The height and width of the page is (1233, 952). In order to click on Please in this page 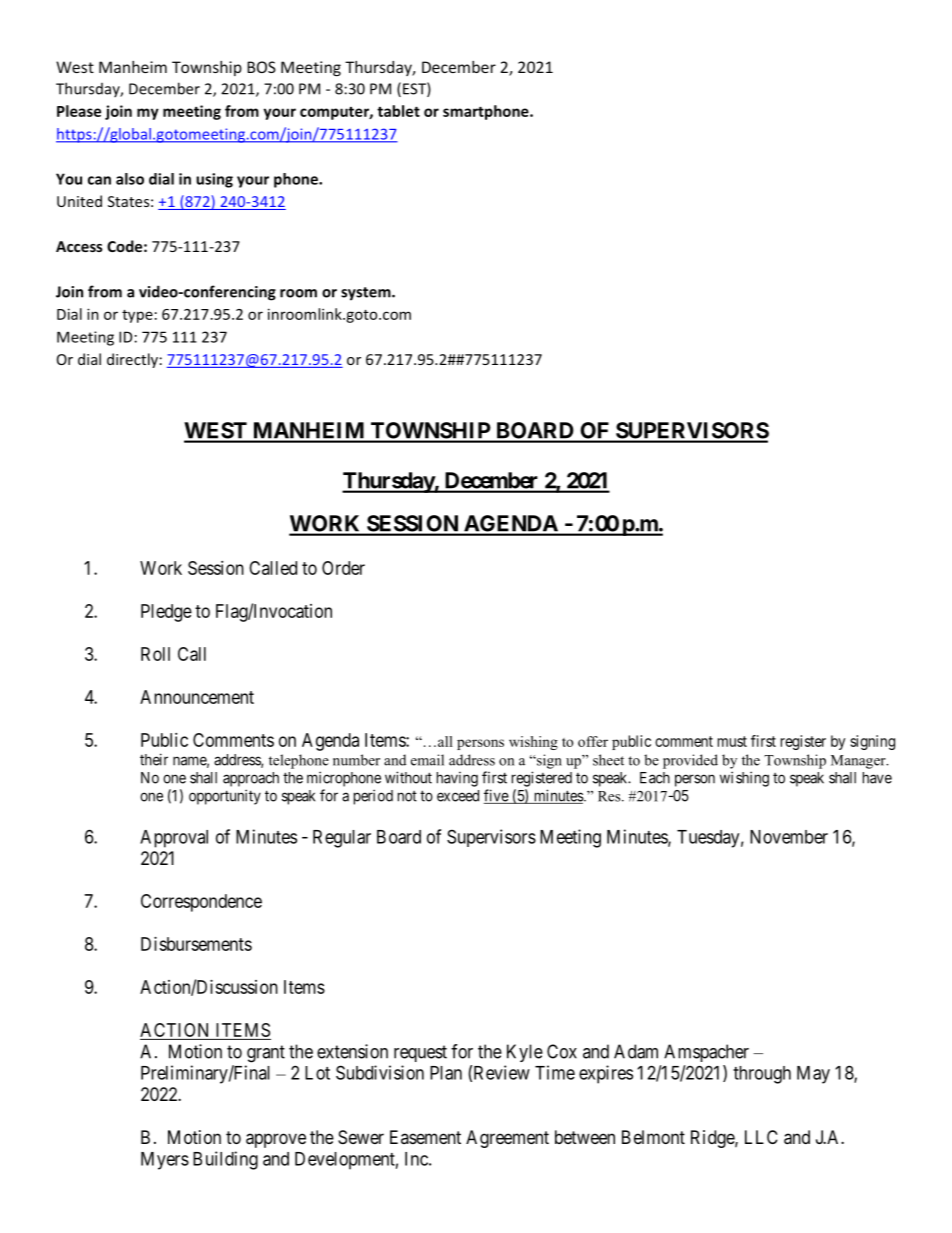, I will do `click(79, 111)`.
